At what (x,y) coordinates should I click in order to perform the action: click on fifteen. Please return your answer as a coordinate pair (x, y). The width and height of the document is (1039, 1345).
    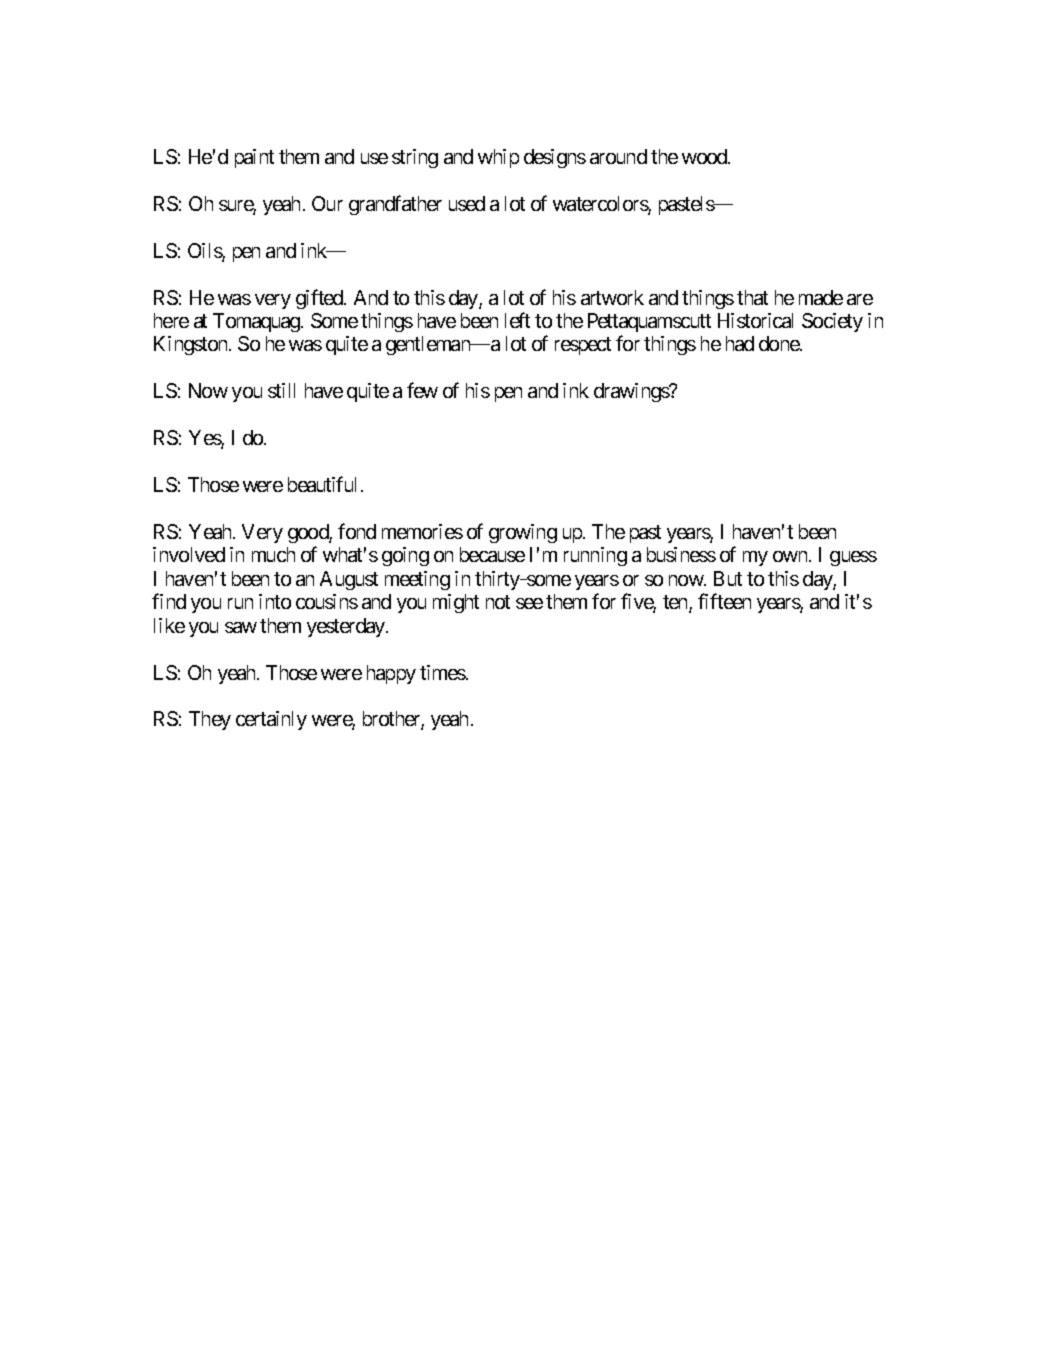
    Looking at the image, I should click on (724, 601).
